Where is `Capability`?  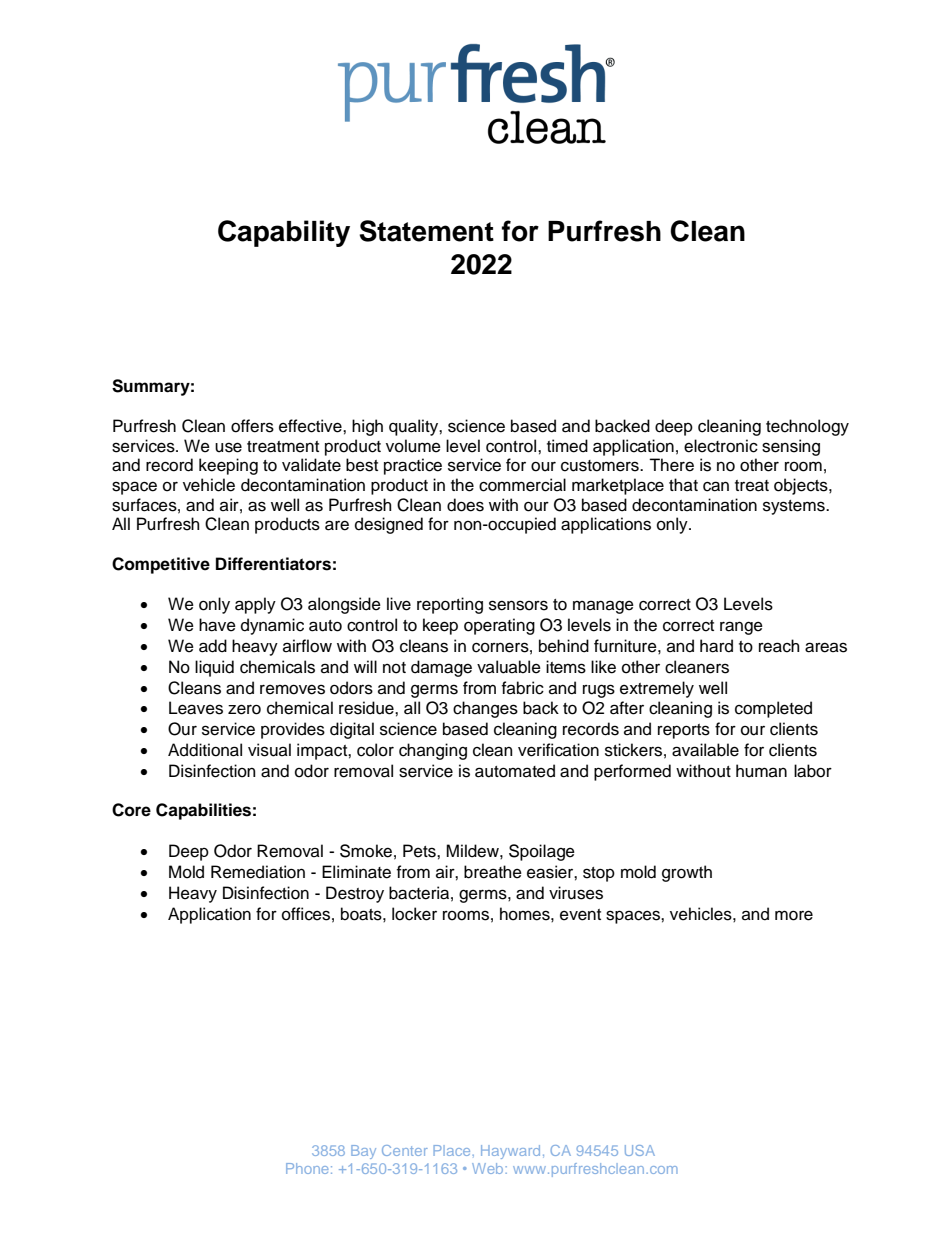
Capability is located at coordinates (284, 233).
